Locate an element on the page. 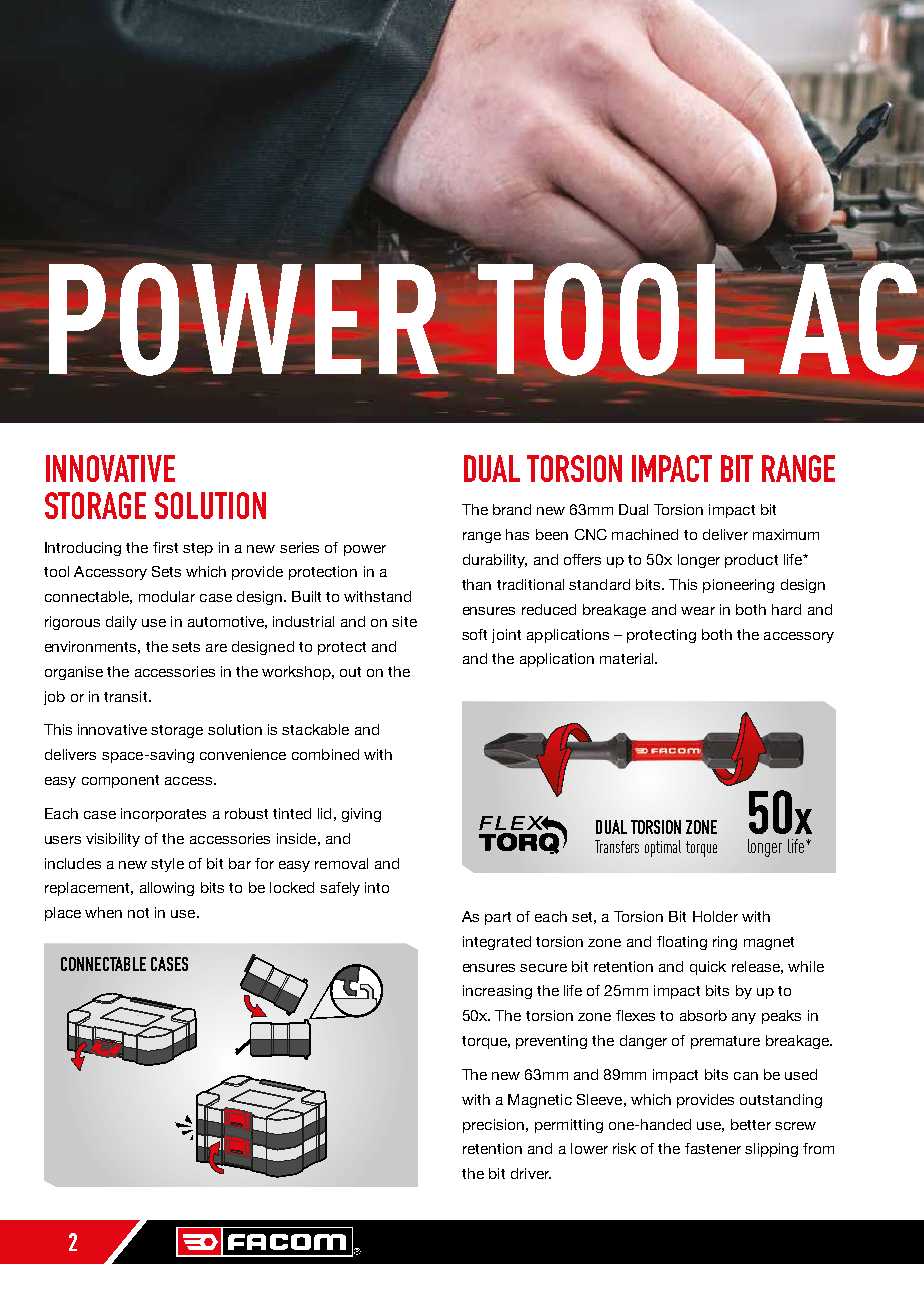 The width and height of the image is (924, 1308). optimal is located at coordinates (663, 848).
